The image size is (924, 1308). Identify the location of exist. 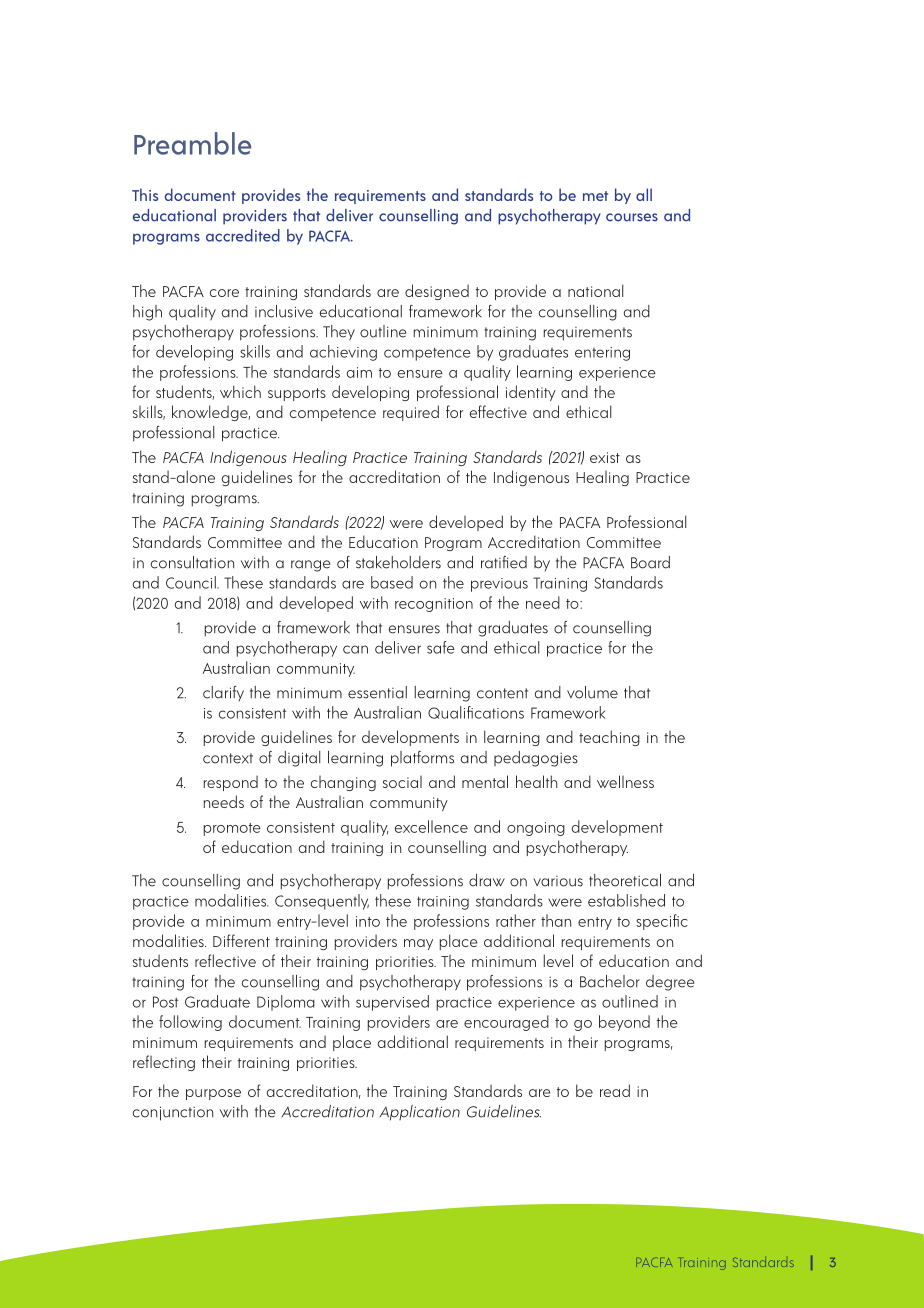
(605, 457).
